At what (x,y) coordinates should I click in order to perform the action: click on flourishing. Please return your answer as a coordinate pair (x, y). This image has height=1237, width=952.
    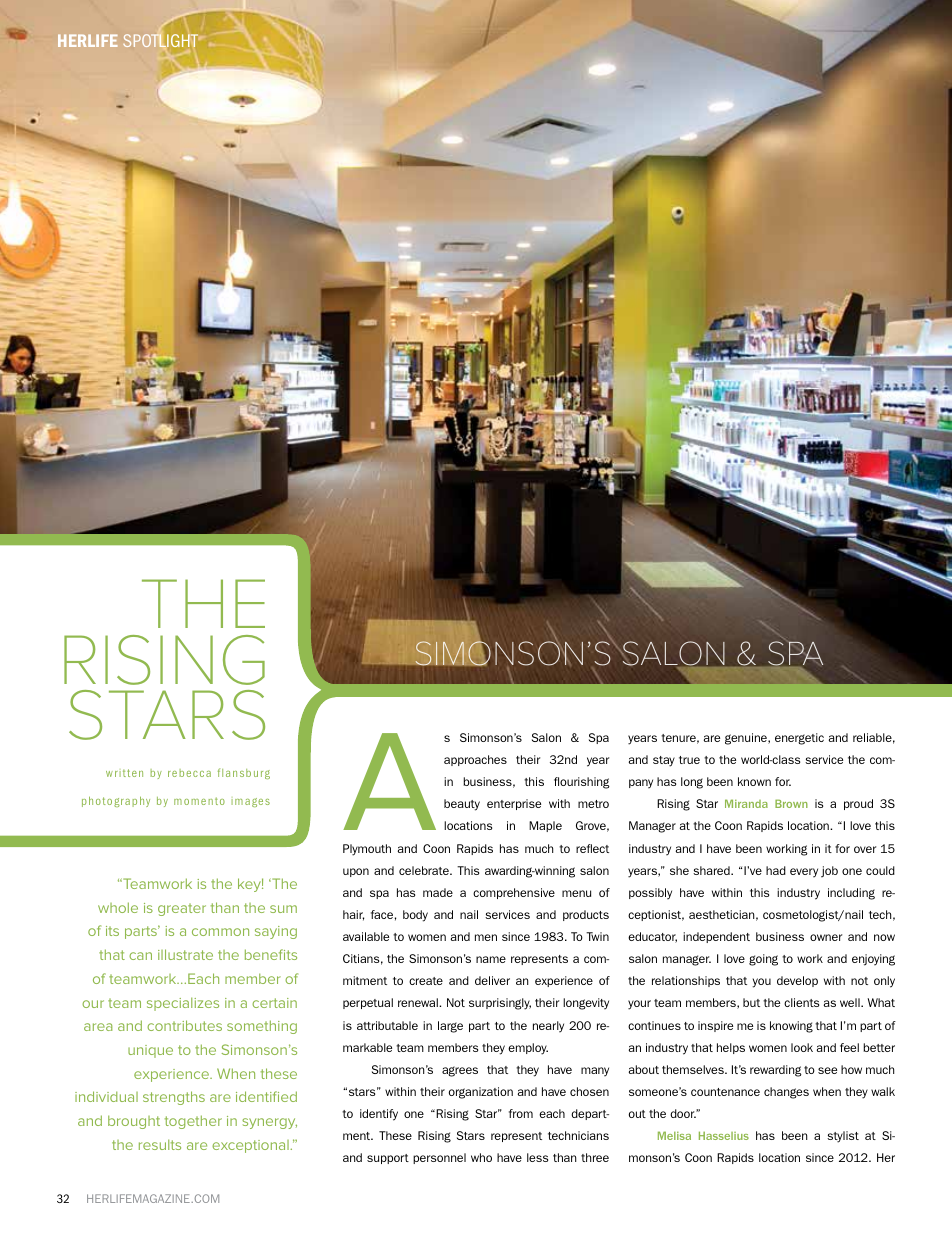
    Looking at the image, I should click on (582, 783).
